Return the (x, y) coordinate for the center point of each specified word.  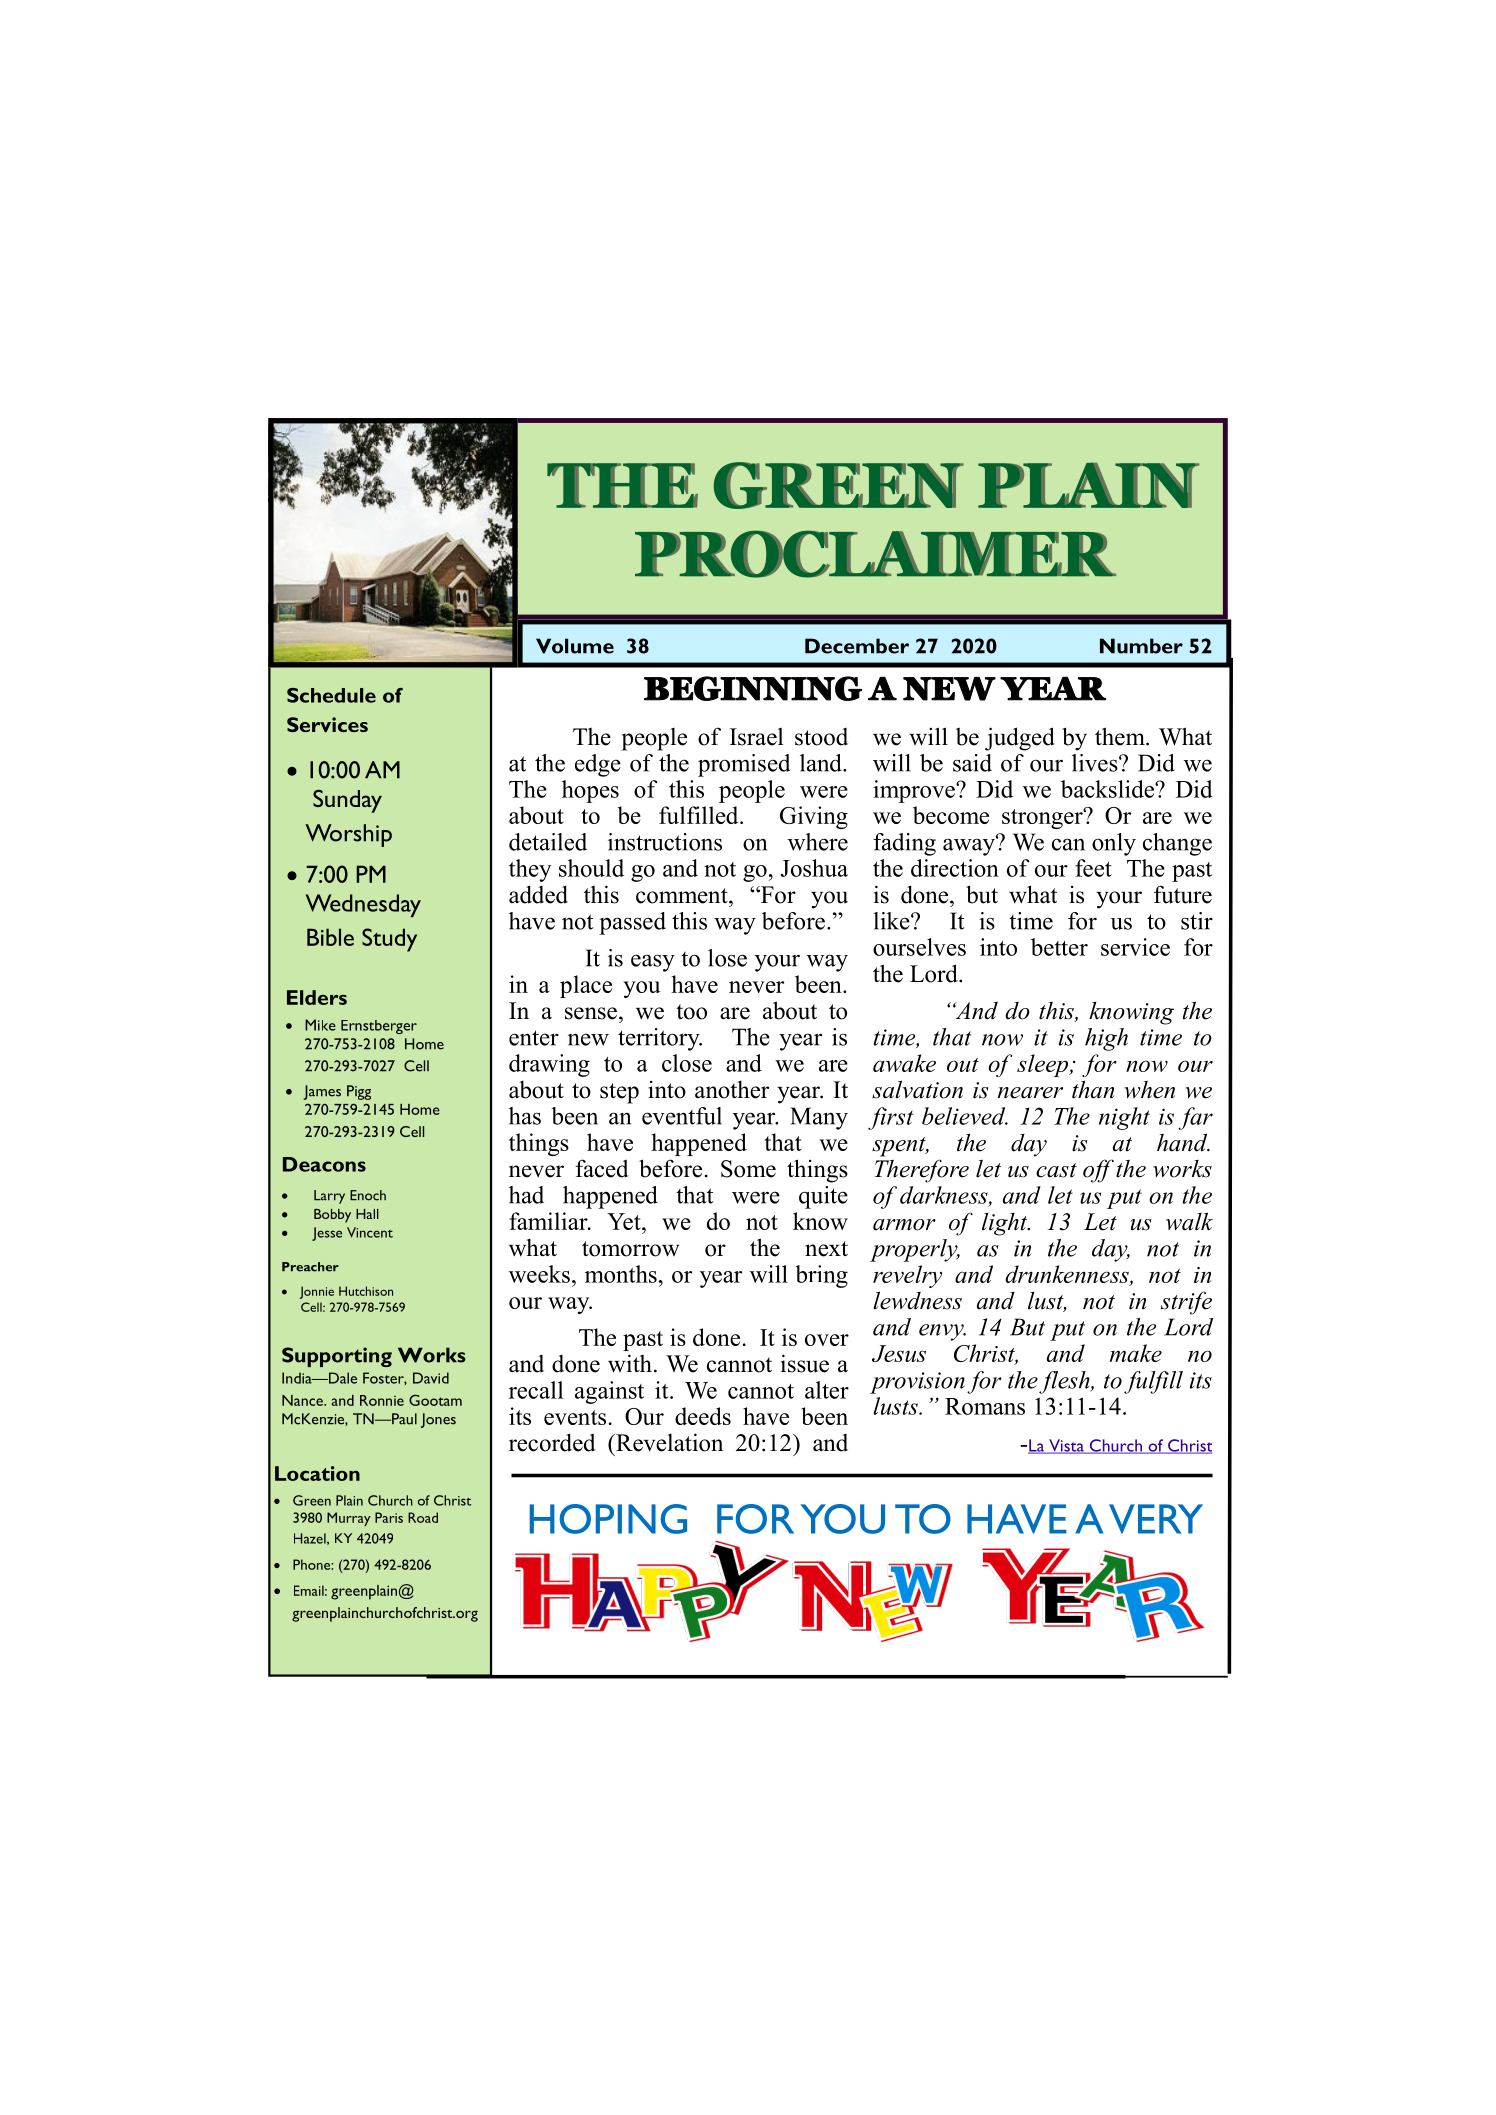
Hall (367, 1214)
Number (1141, 646)
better (1059, 947)
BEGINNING (753, 688)
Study (389, 940)
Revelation (668, 1442)
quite (823, 1197)
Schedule (331, 695)
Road (423, 1517)
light (1006, 1224)
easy (653, 963)
